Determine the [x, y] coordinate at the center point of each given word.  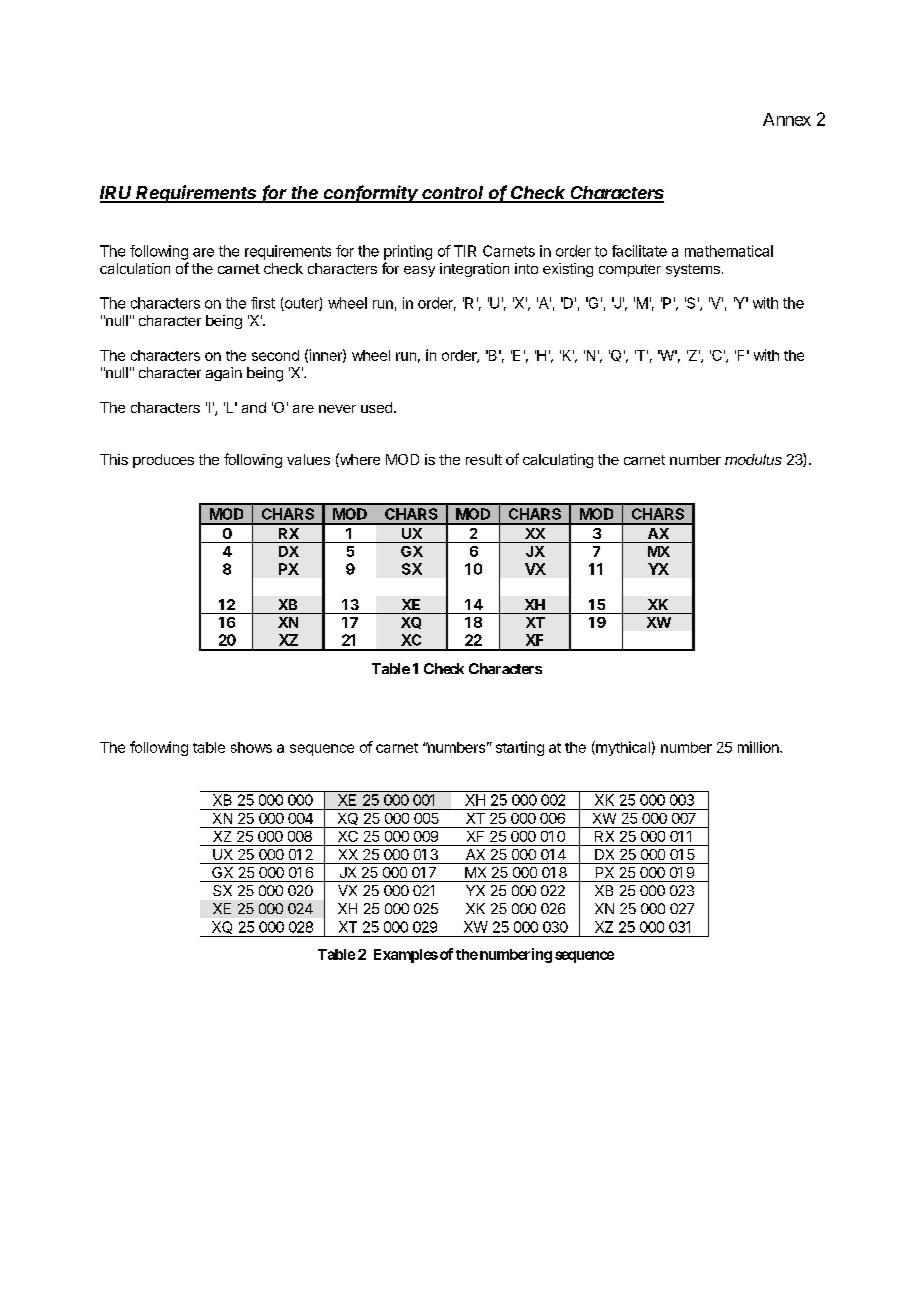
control [454, 194]
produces [163, 461]
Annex [787, 119]
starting [520, 748]
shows [251, 747]
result [484, 459]
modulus [753, 459]
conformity [371, 194]
